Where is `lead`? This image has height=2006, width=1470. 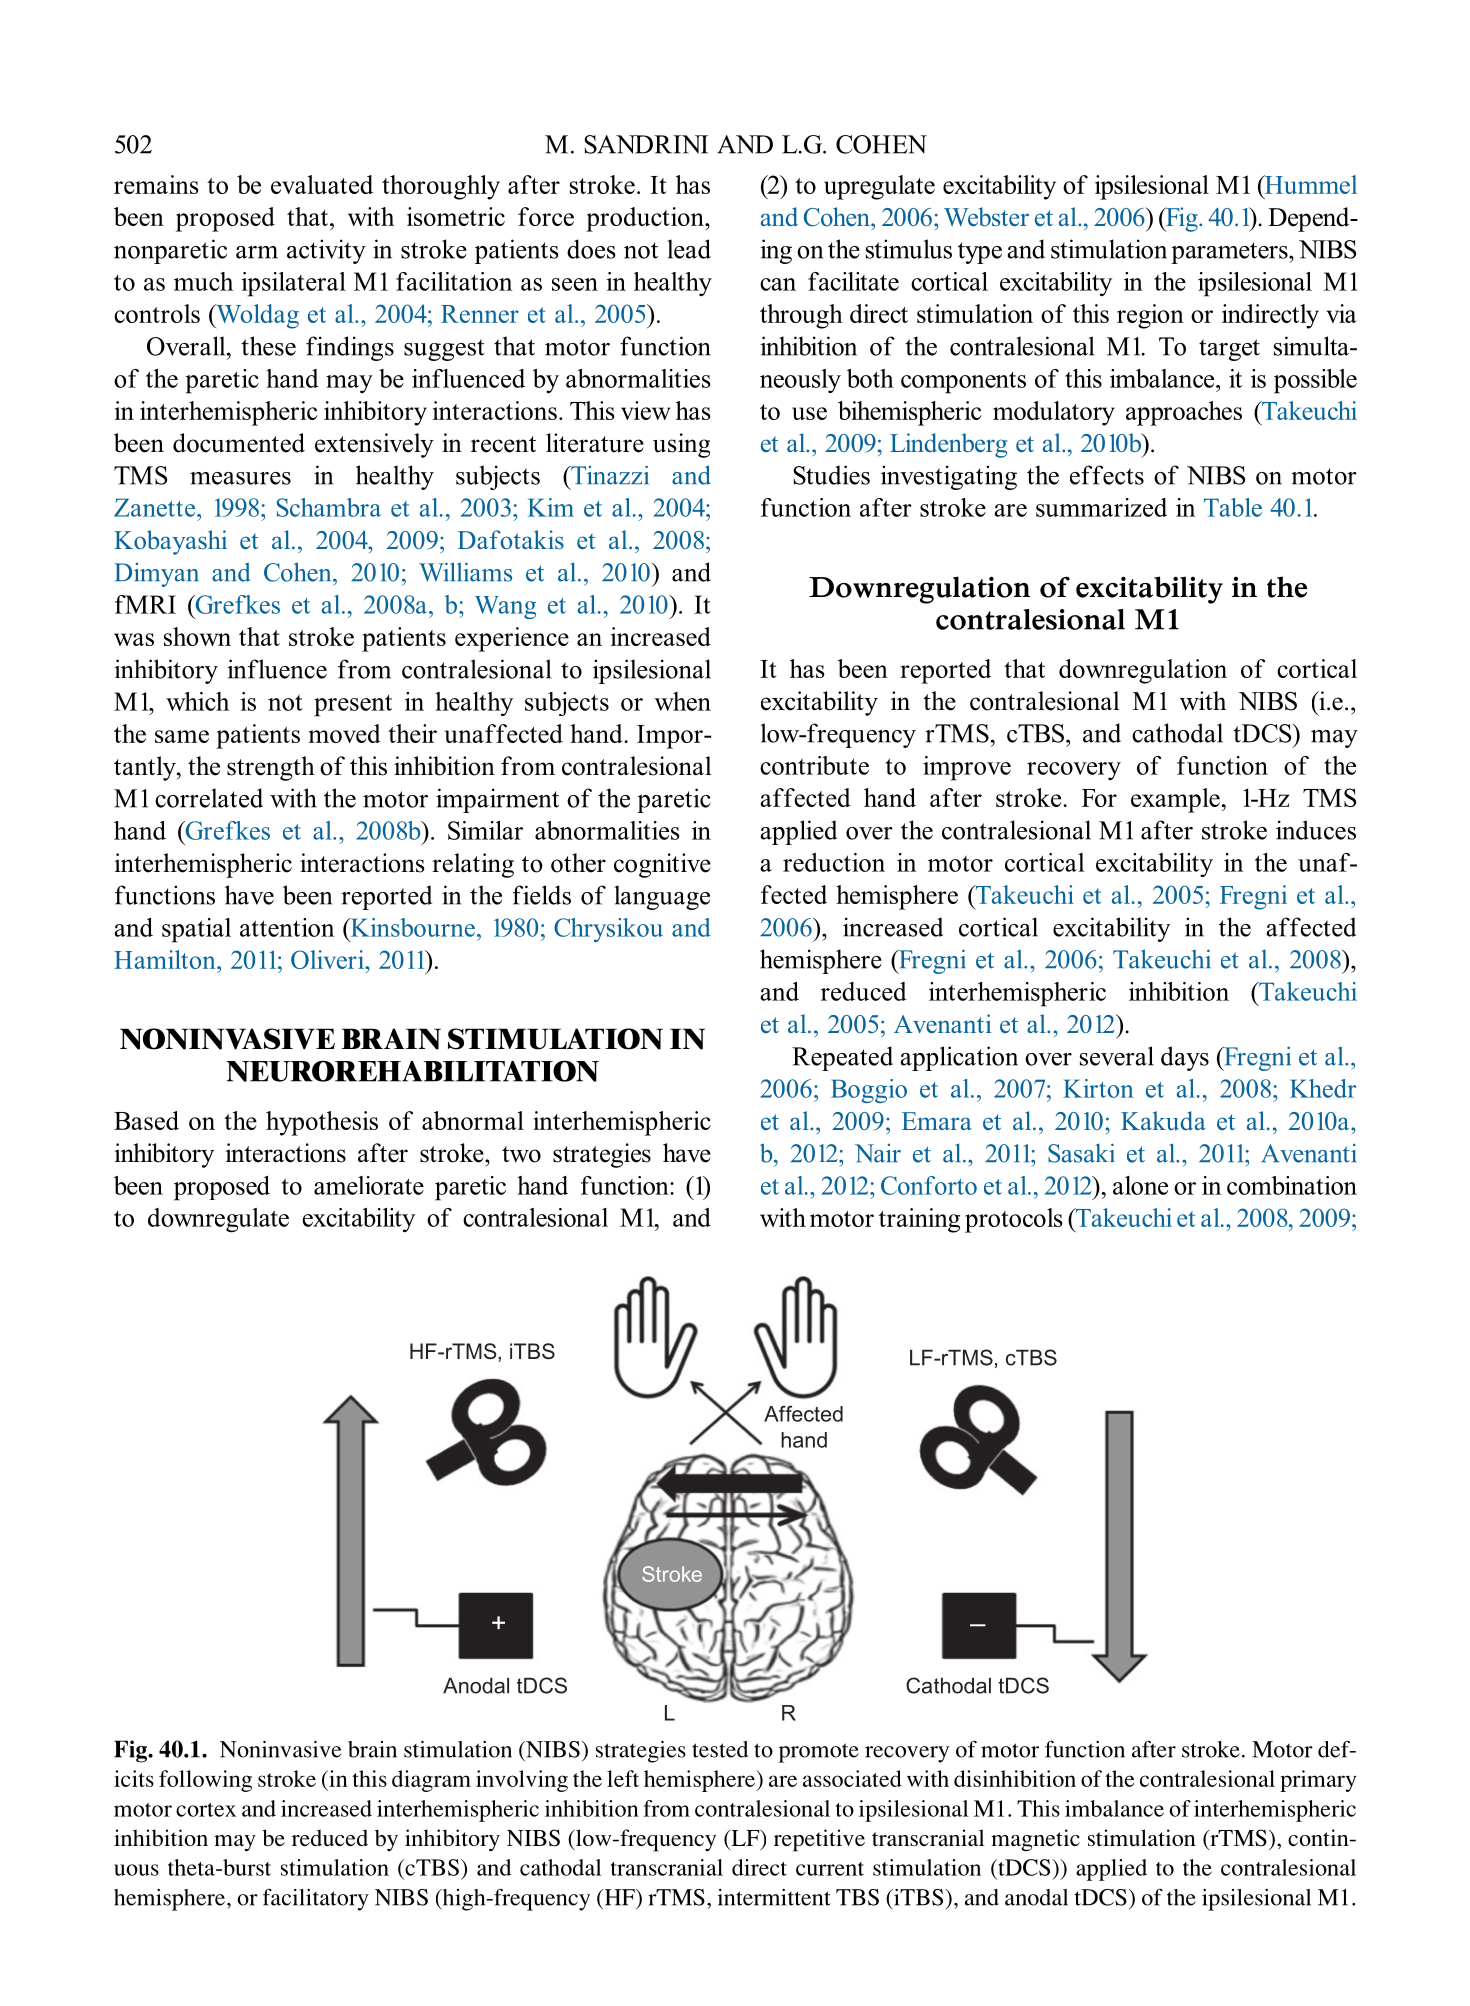 lead is located at coordinates (689, 249).
